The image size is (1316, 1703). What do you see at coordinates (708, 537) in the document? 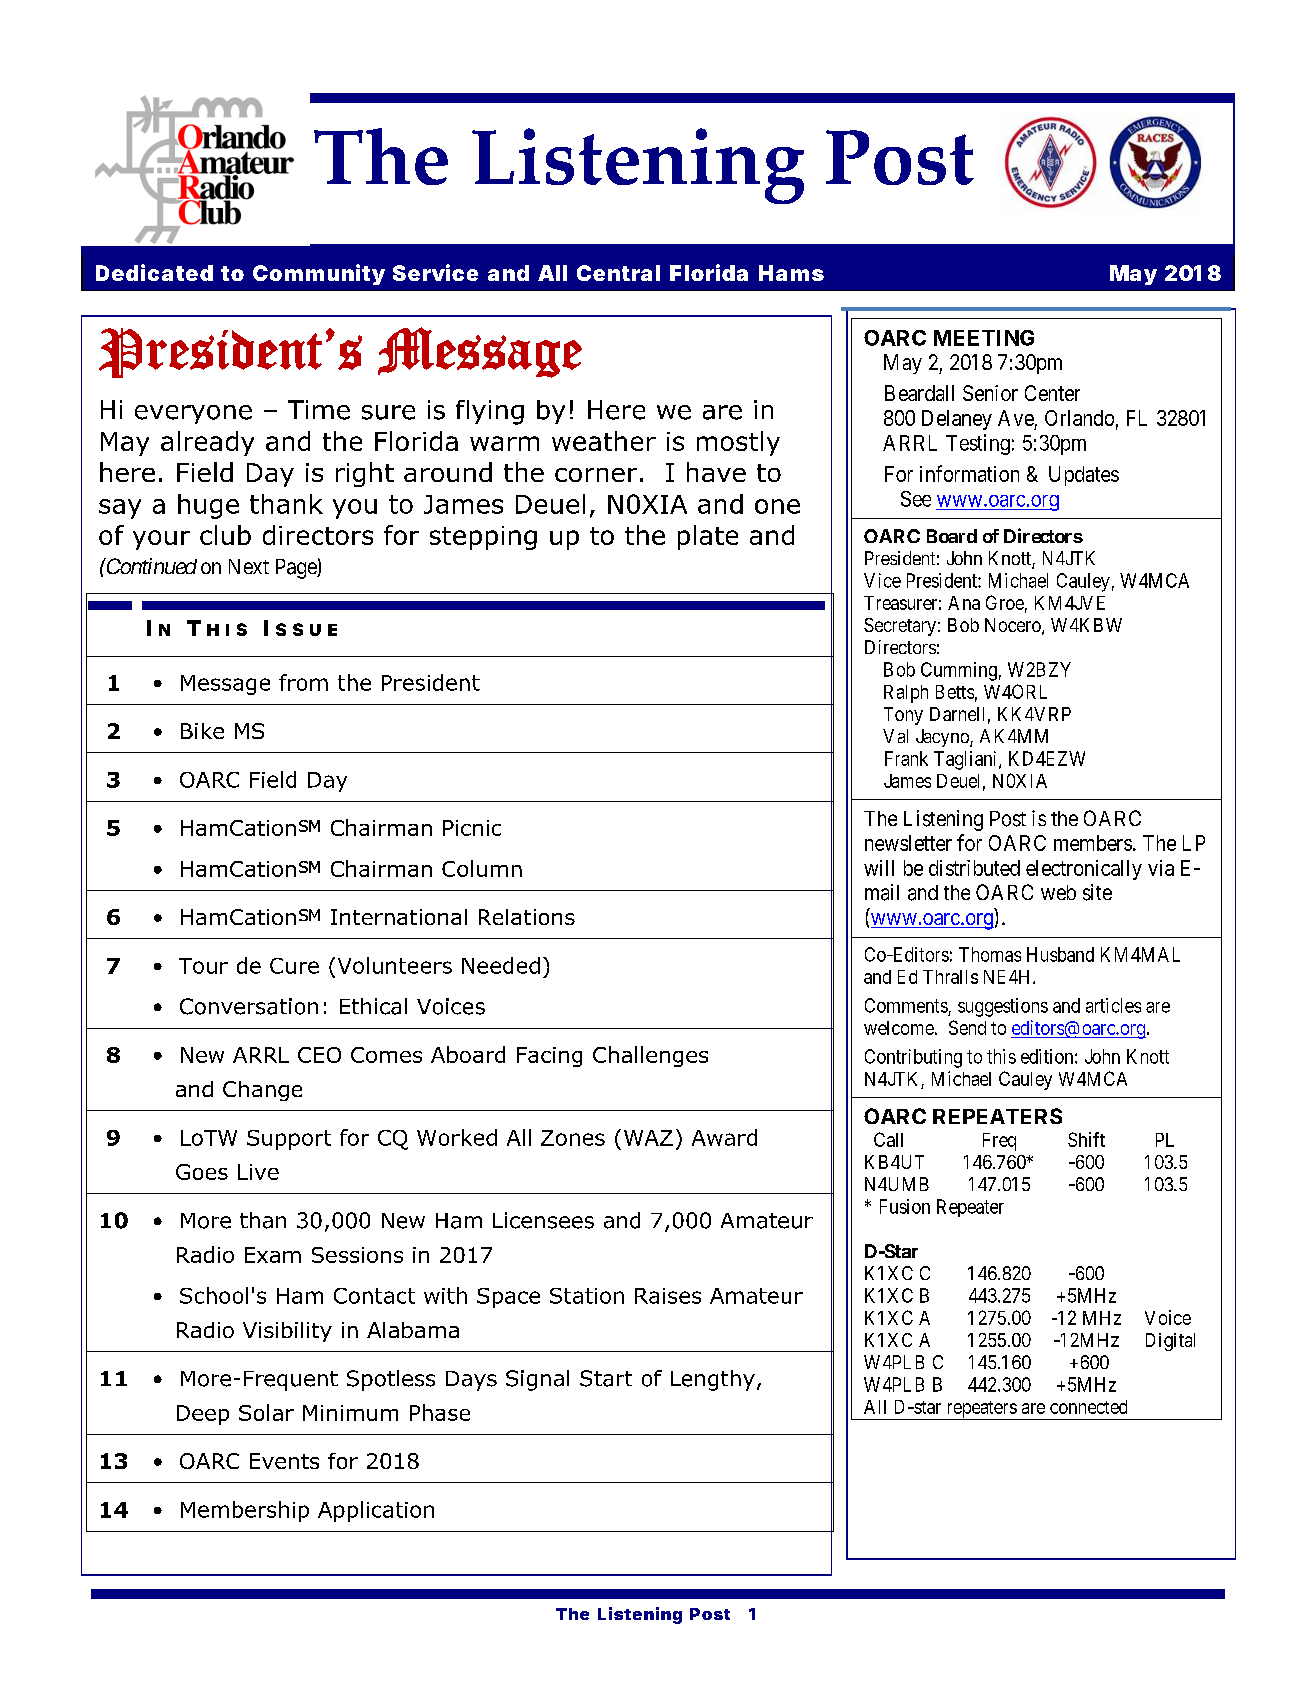
I see `plate` at bounding box center [708, 537].
